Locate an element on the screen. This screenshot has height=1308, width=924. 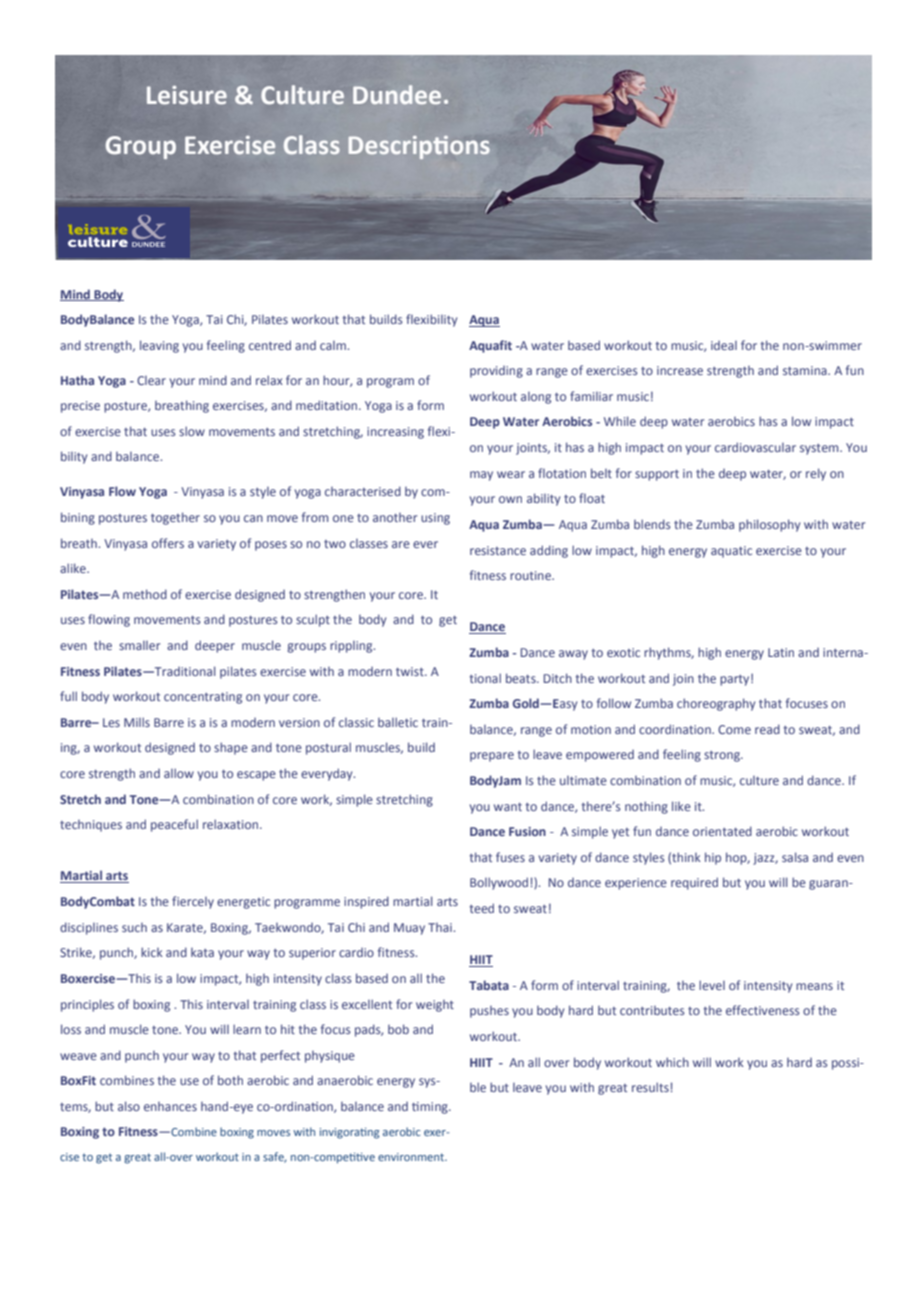
Bollywood is located at coordinates (499, 883).
